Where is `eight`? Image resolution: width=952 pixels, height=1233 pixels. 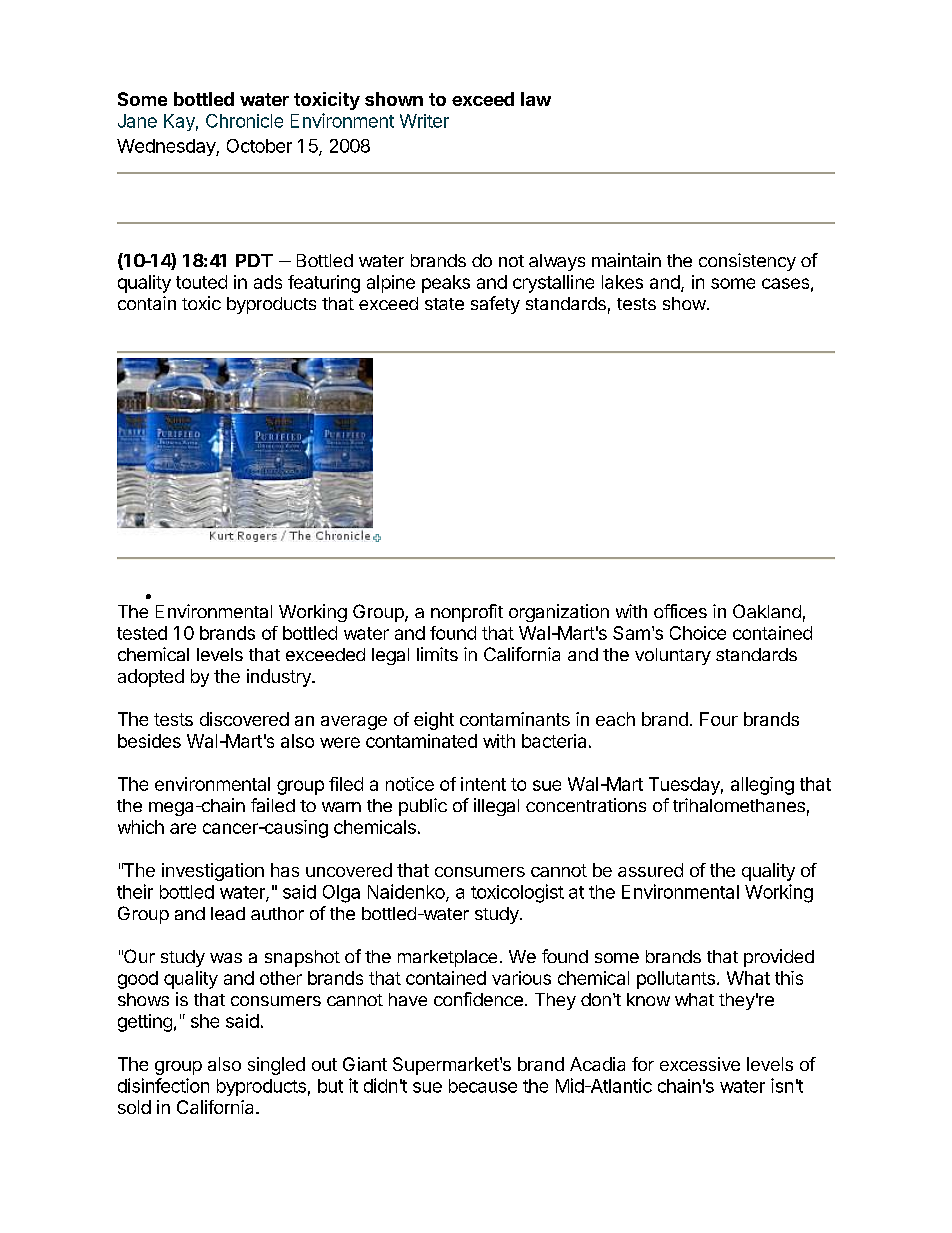
eight is located at coordinates (434, 721).
